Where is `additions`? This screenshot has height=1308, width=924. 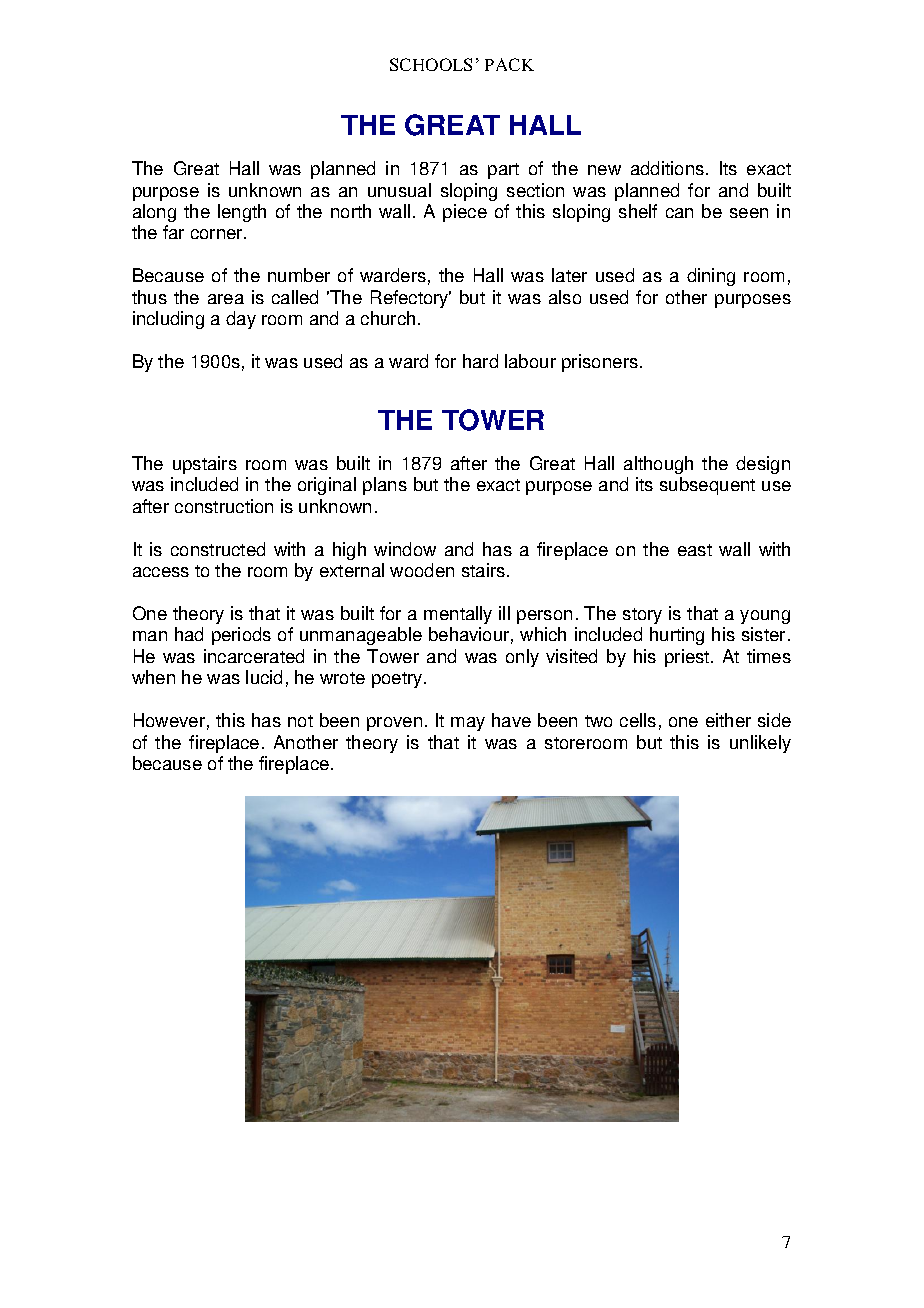
additions is located at coordinates (667, 168).
